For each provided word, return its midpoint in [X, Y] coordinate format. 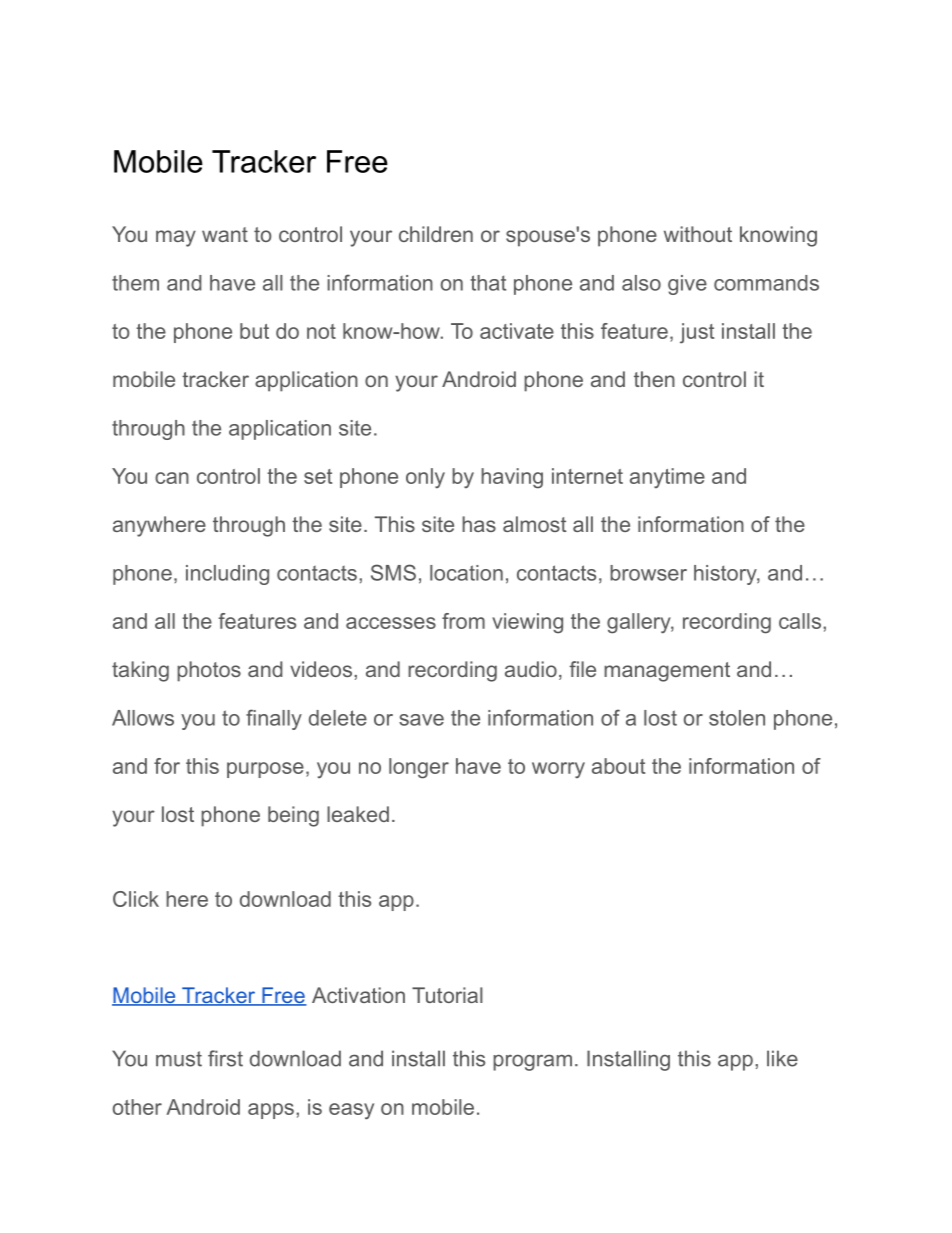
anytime [667, 478]
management [667, 672]
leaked [358, 814]
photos [209, 671]
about [618, 766]
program [532, 1062]
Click [136, 899]
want [225, 234]
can [172, 478]
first [225, 1058]
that [488, 283]
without [698, 234]
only [425, 478]
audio [531, 669]
